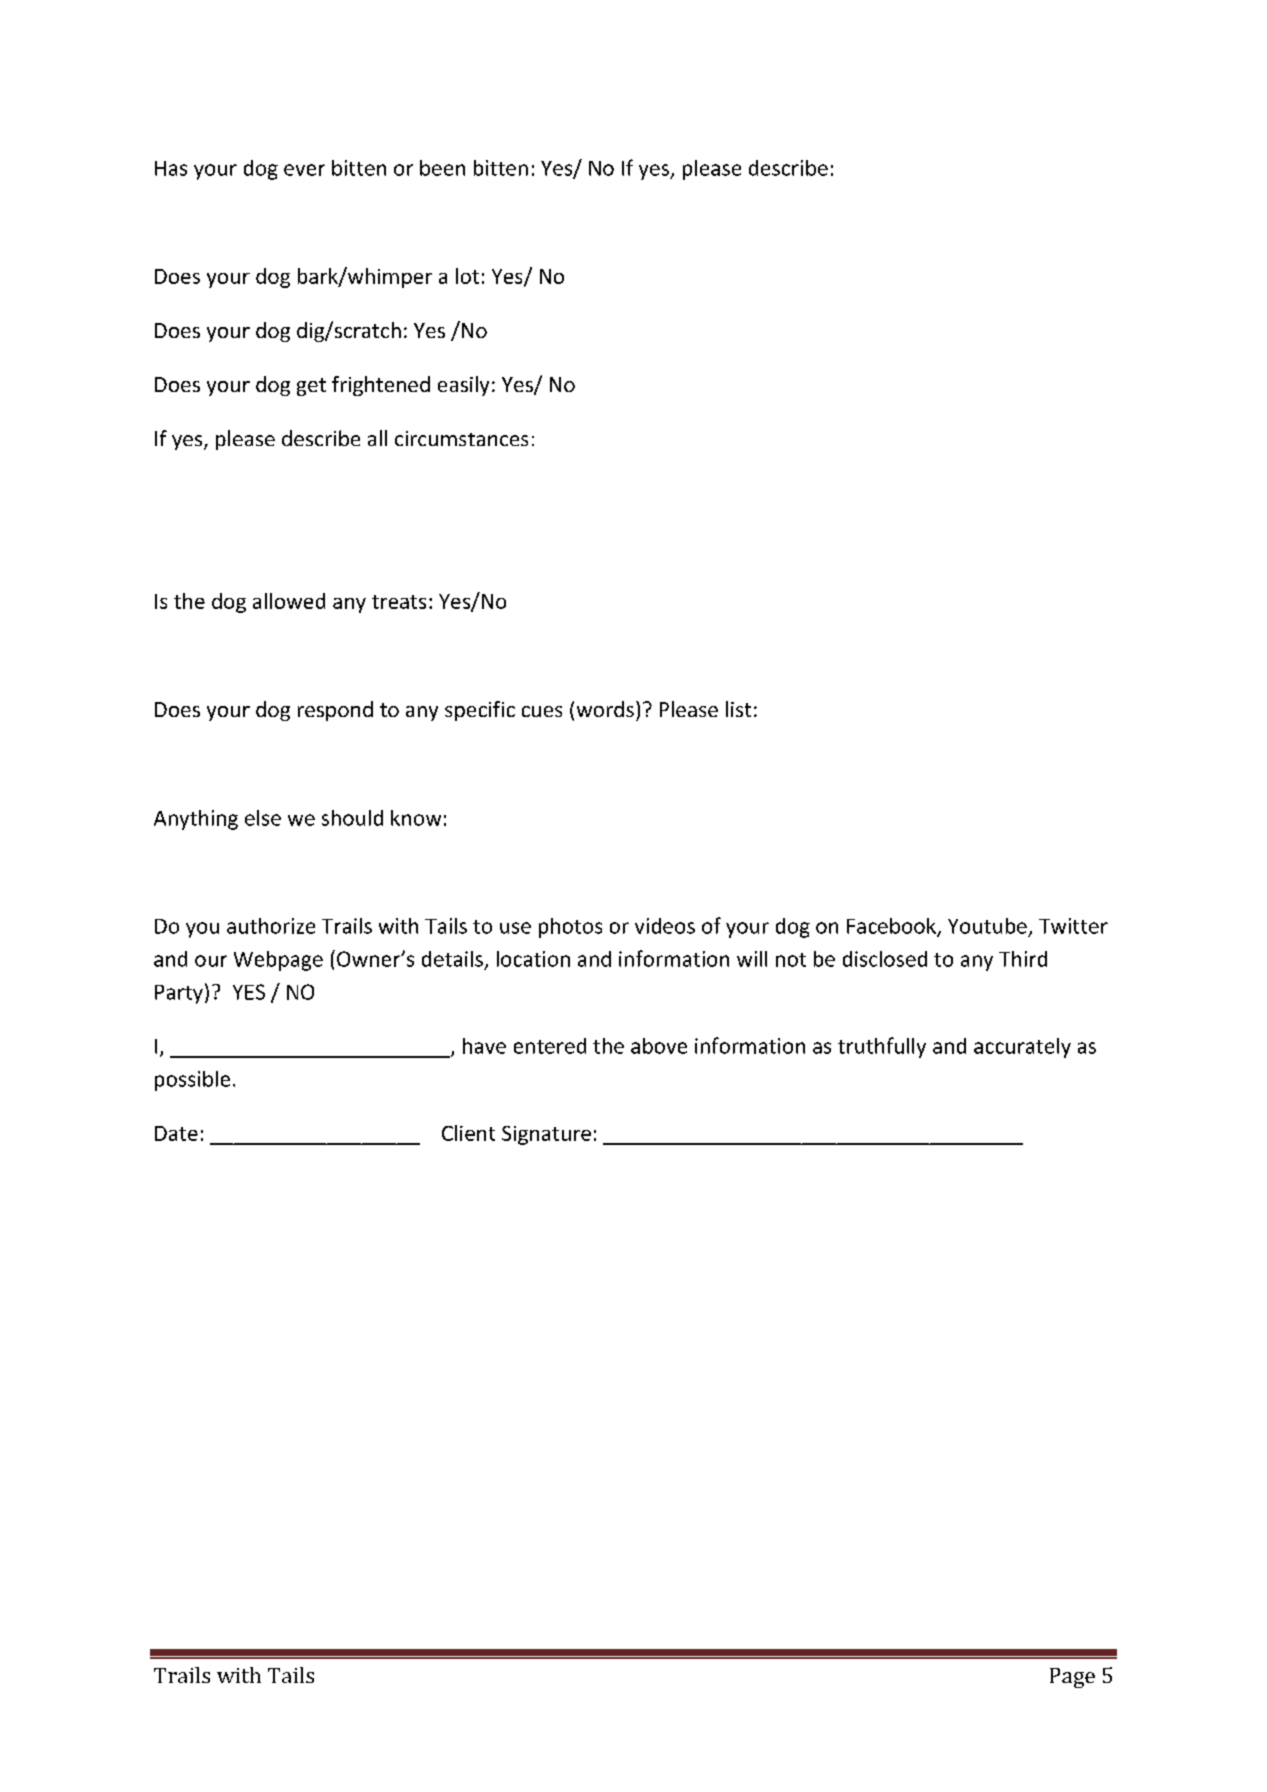  I want to click on circumstances, so click(461, 438).
